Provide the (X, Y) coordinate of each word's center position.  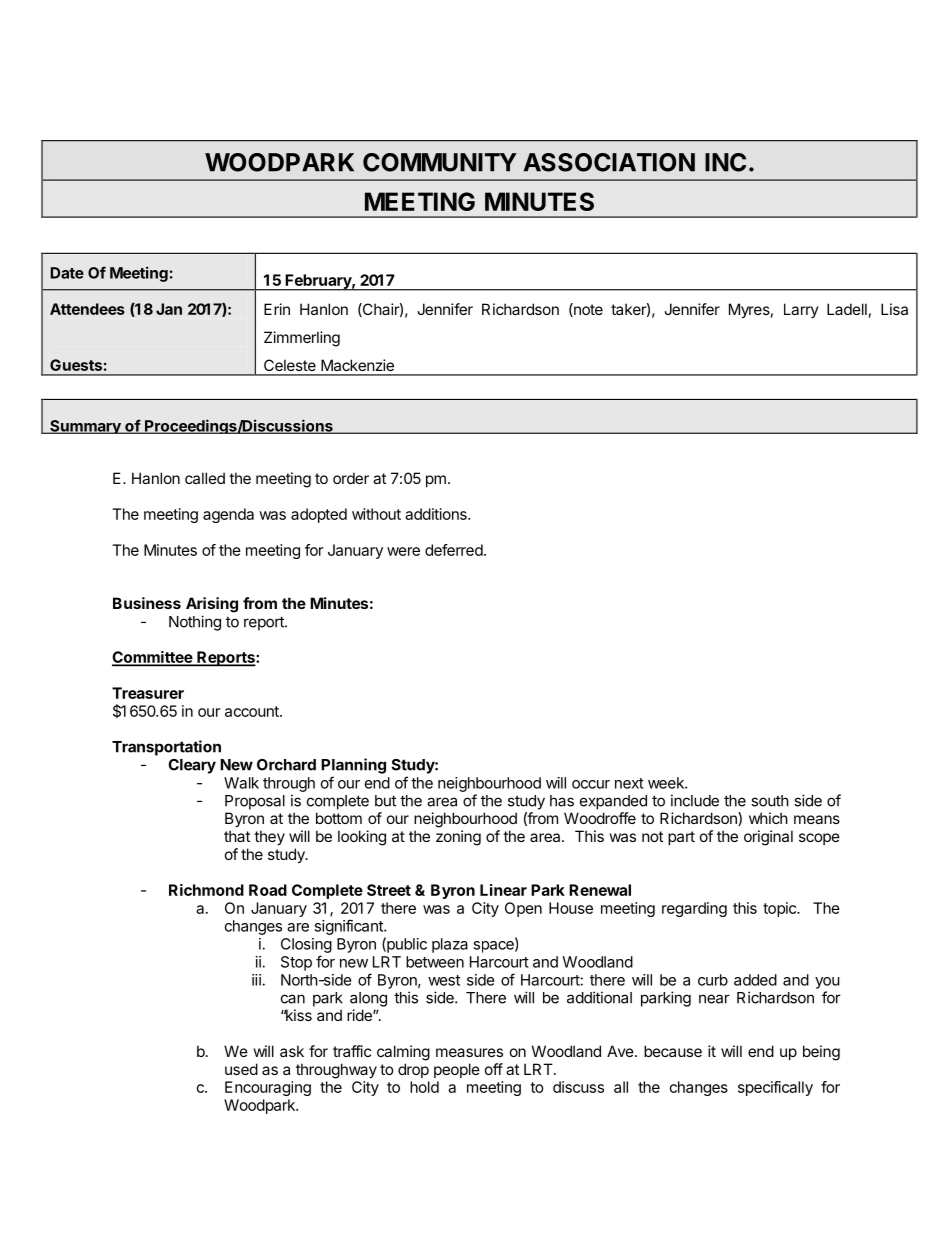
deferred (454, 550)
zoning (458, 838)
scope (819, 839)
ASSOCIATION (609, 162)
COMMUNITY (440, 162)
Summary (85, 427)
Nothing (195, 623)
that (237, 836)
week (667, 783)
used (241, 1069)
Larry (801, 310)
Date (67, 273)
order (351, 478)
